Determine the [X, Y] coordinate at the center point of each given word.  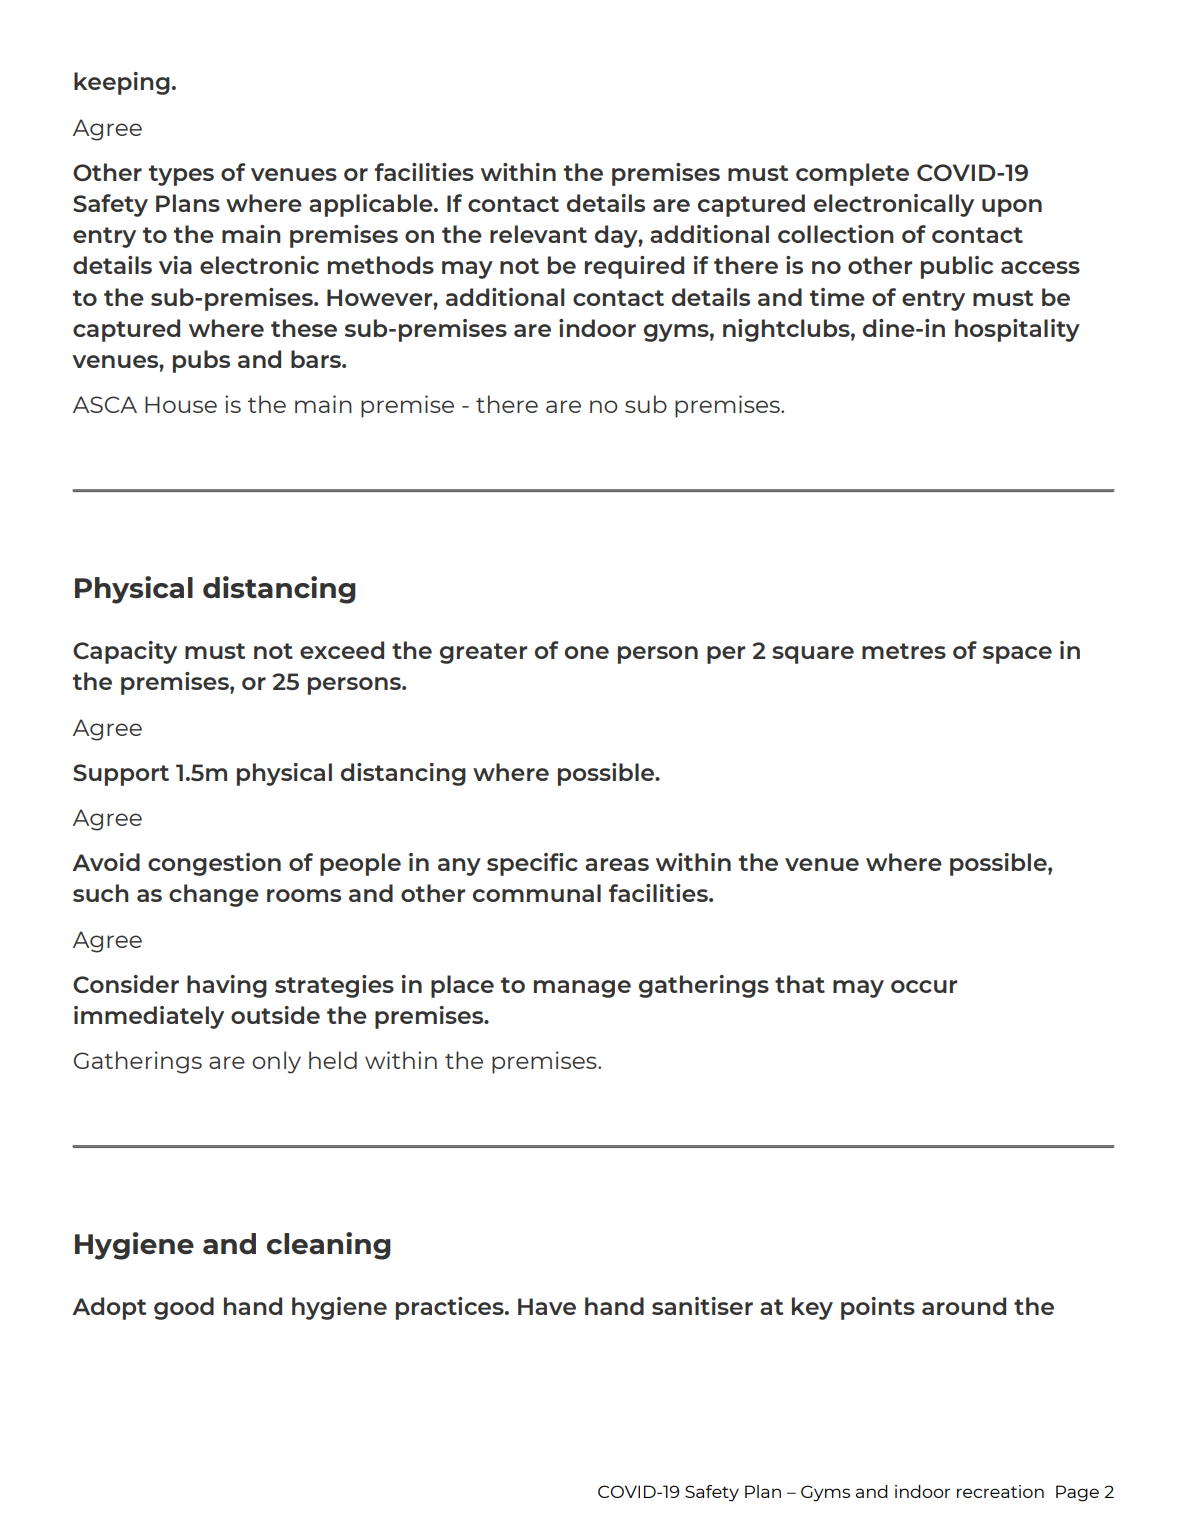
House [181, 404]
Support [121, 775]
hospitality [1017, 330]
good [184, 1308]
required [634, 267]
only [276, 1062]
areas [617, 864]
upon [1012, 208]
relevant [538, 234]
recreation [1000, 1491]
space [1017, 655]
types [181, 175]
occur [924, 986]
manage [582, 989]
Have [547, 1306]
